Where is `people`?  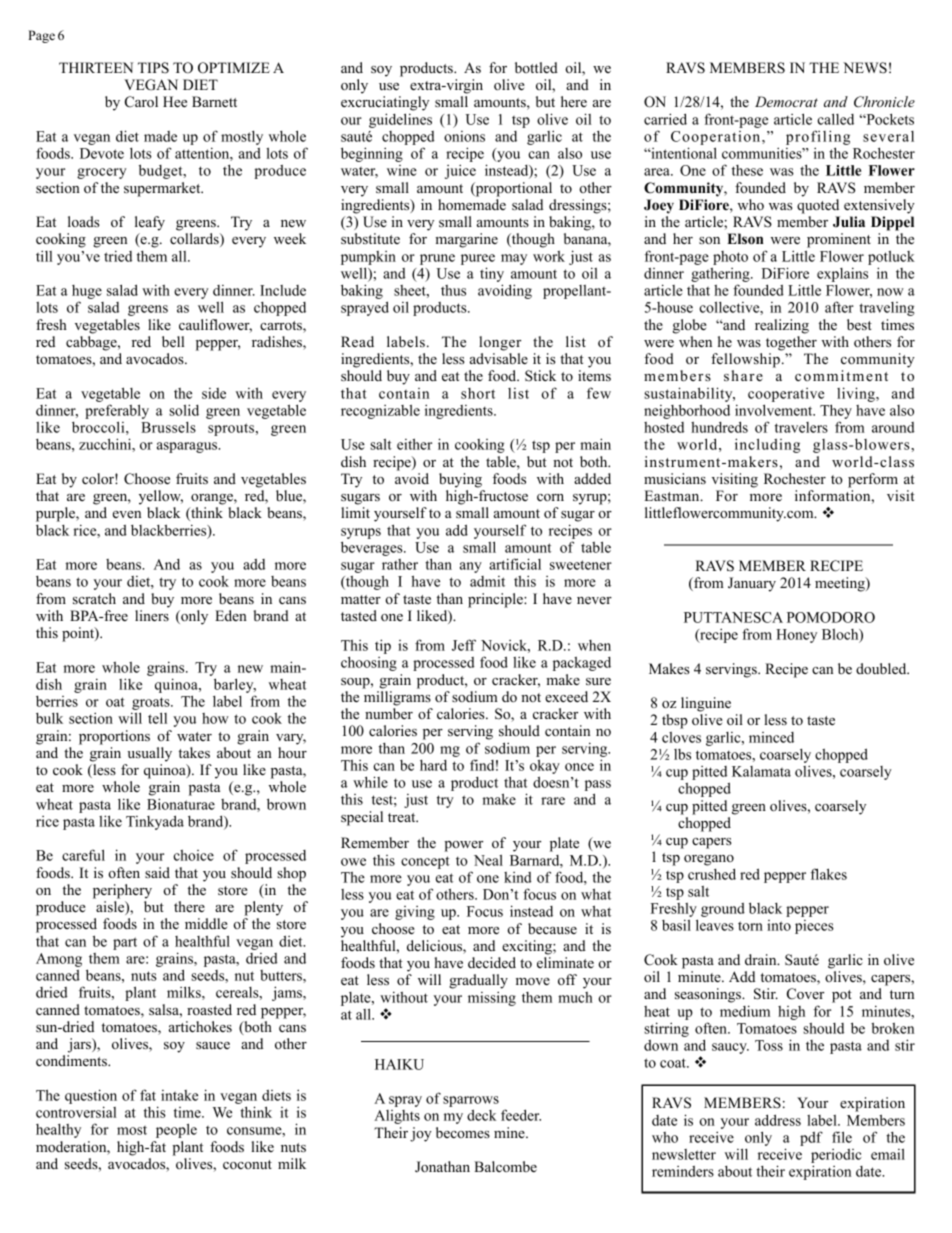 people is located at coordinates (176, 1130).
